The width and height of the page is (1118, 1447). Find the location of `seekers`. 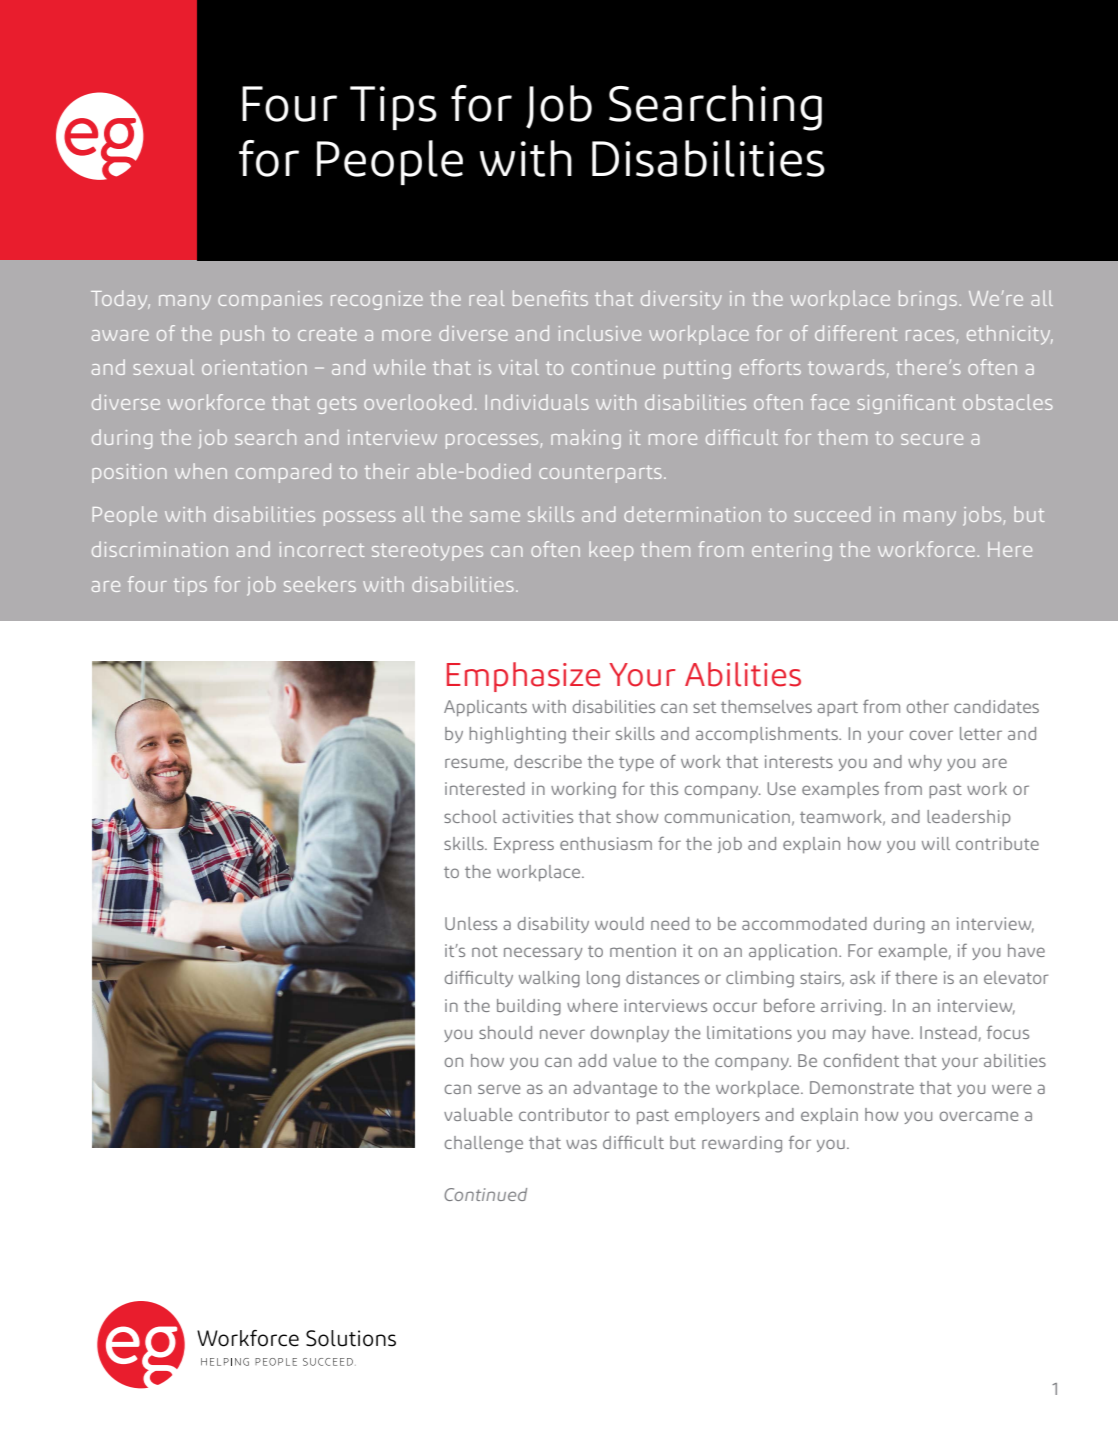

seekers is located at coordinates (320, 584).
